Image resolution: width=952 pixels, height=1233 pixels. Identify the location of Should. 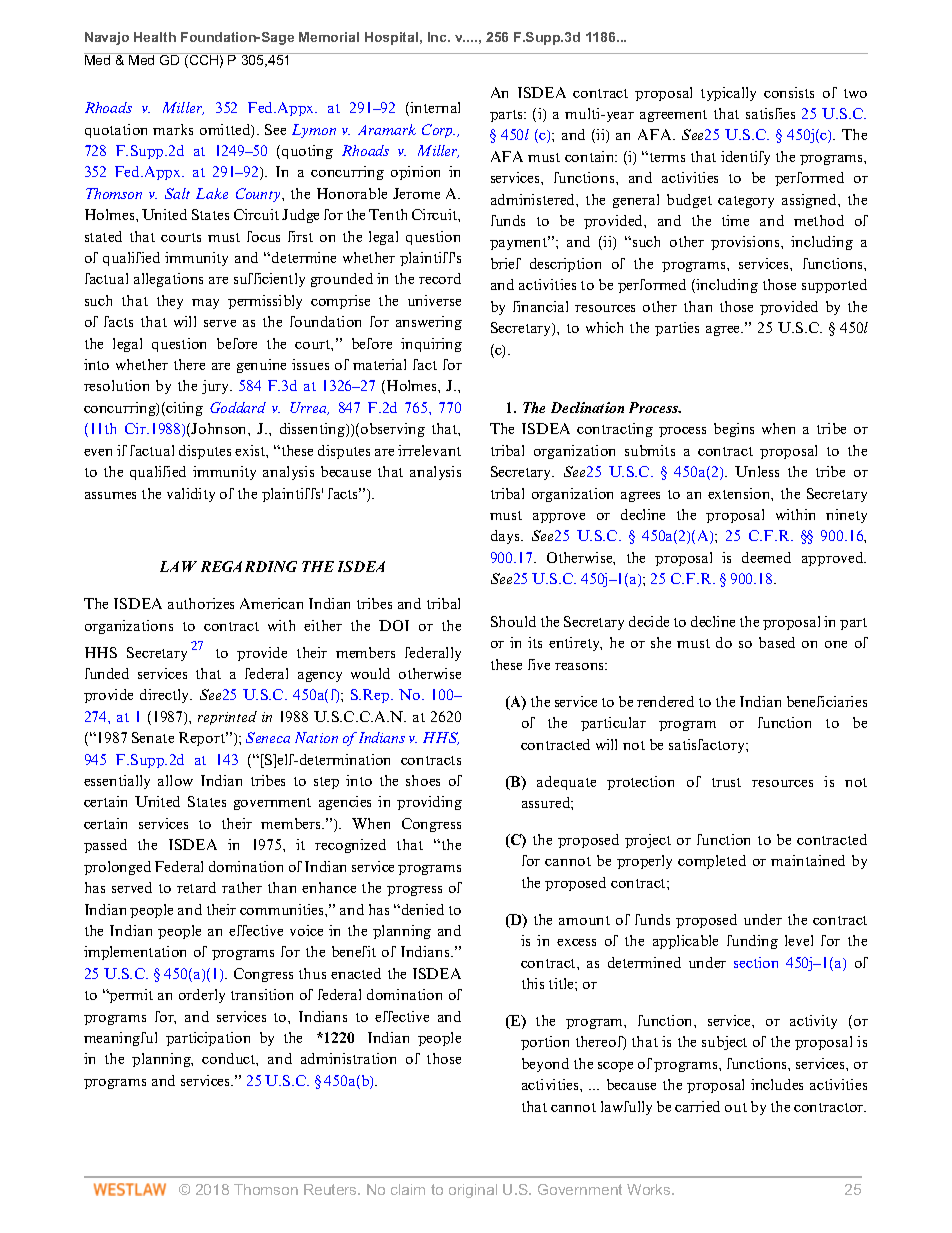
(513, 621).
